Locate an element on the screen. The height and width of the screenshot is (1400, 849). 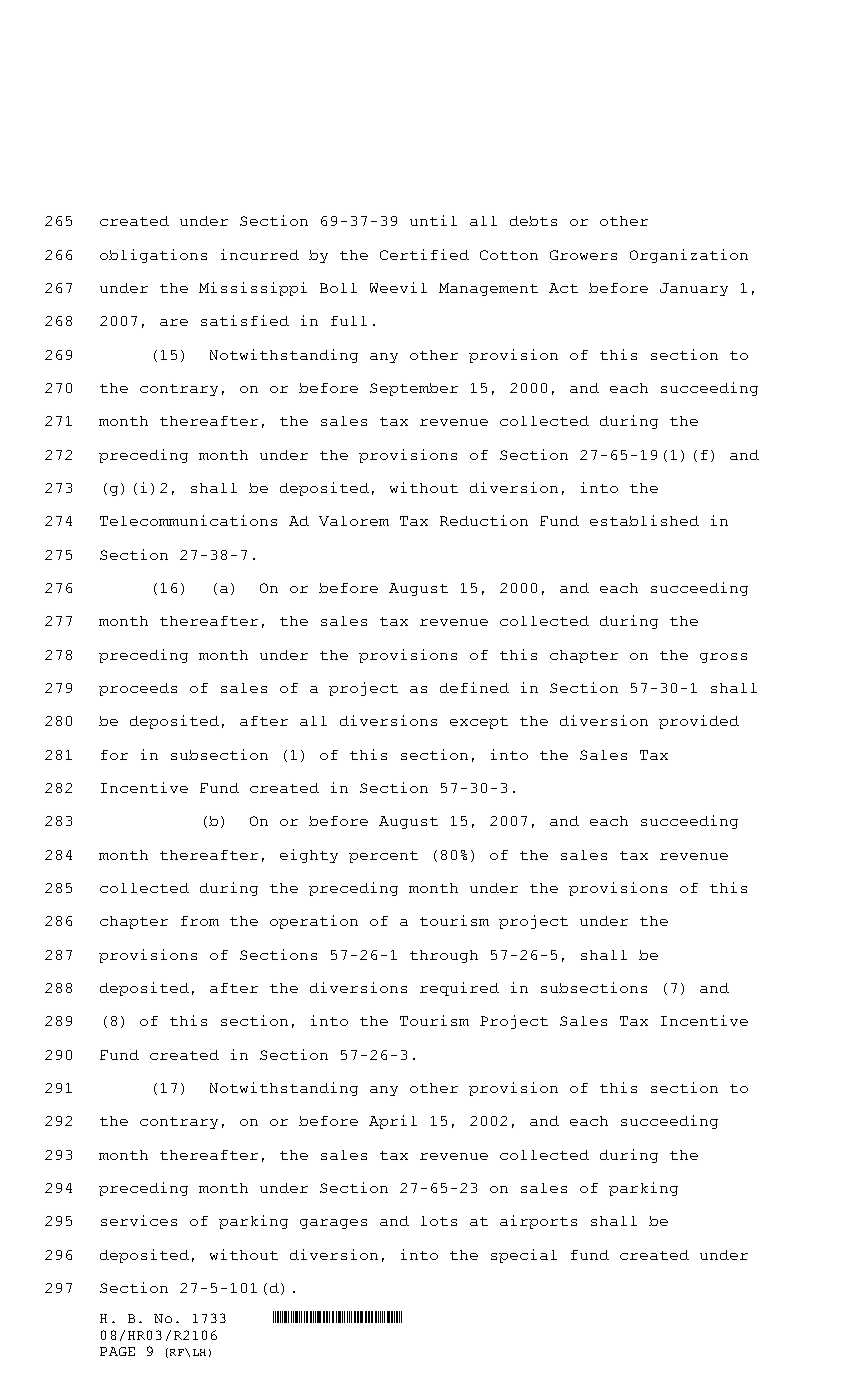
provided is located at coordinates (699, 722).
